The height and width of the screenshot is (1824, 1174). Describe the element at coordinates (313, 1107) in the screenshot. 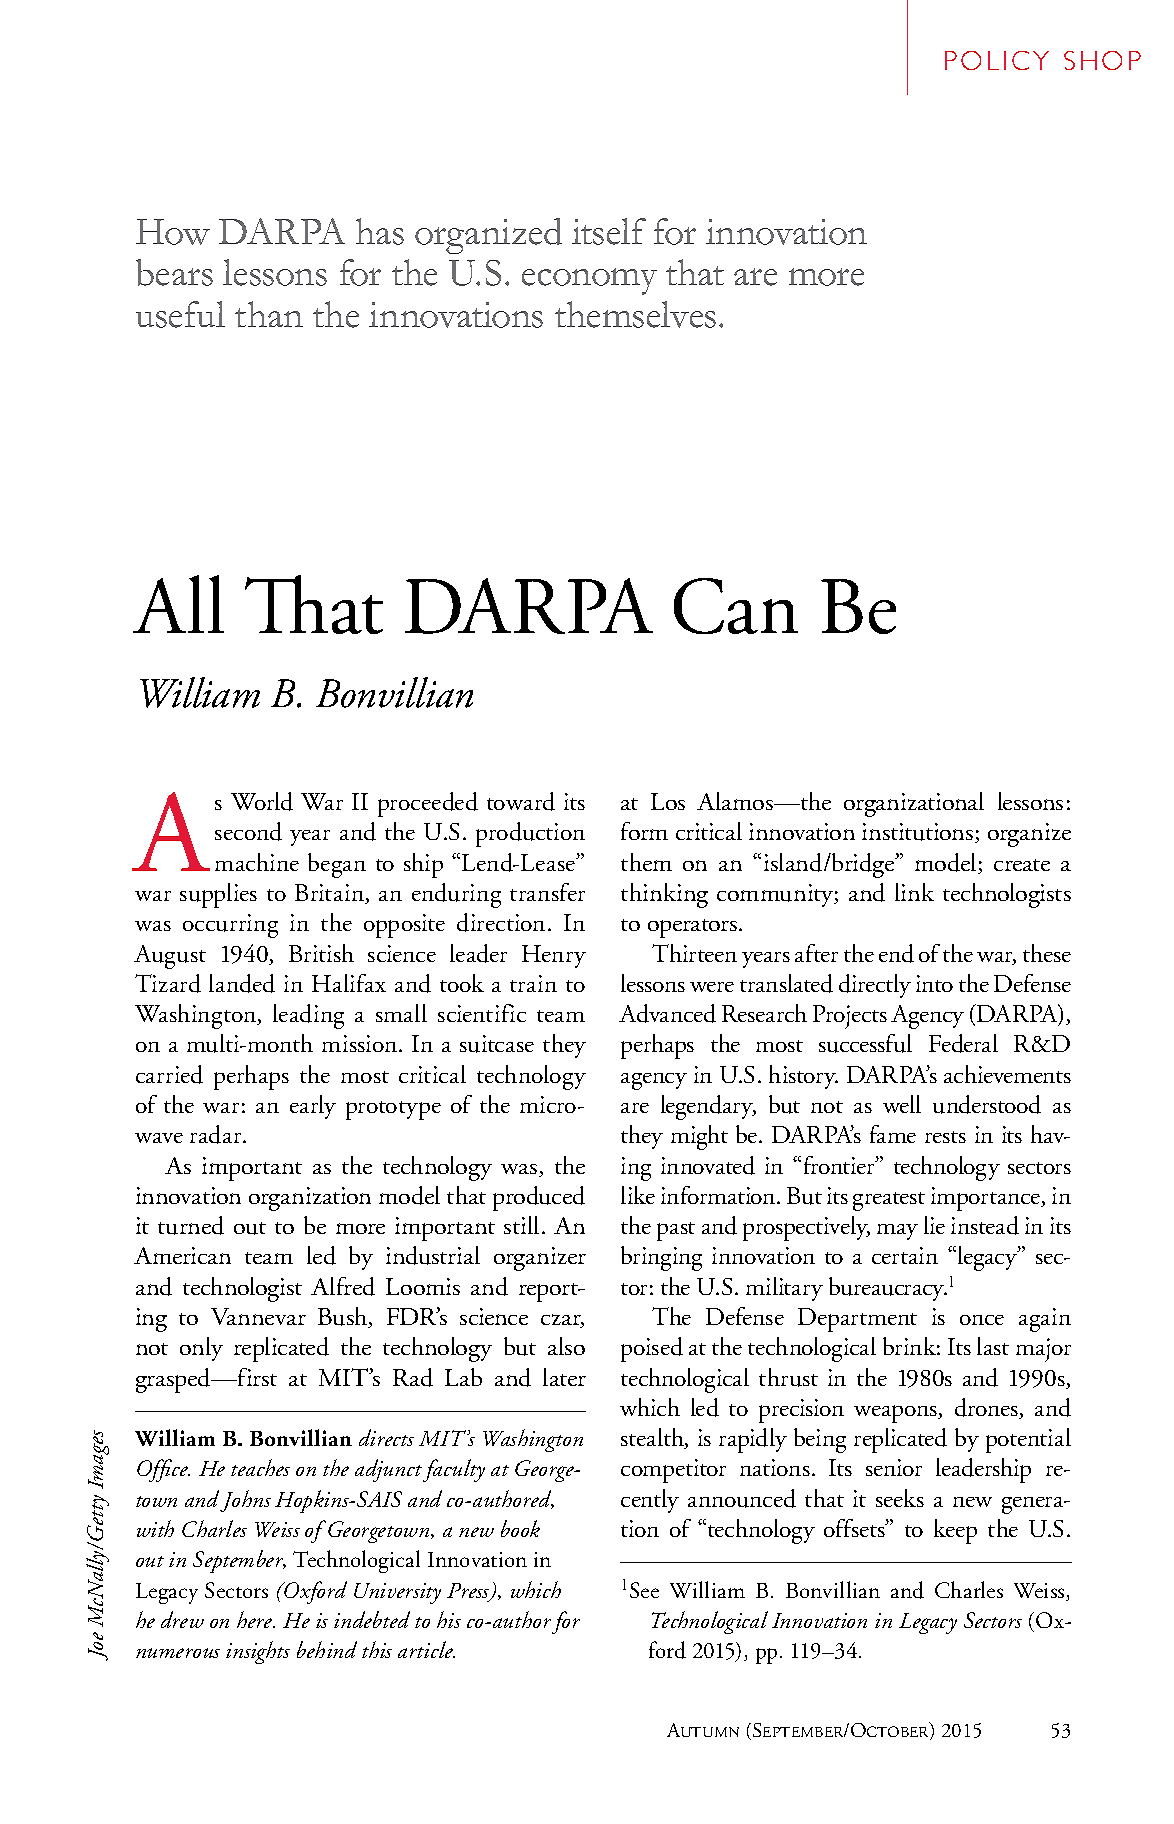

I see `early` at that location.
